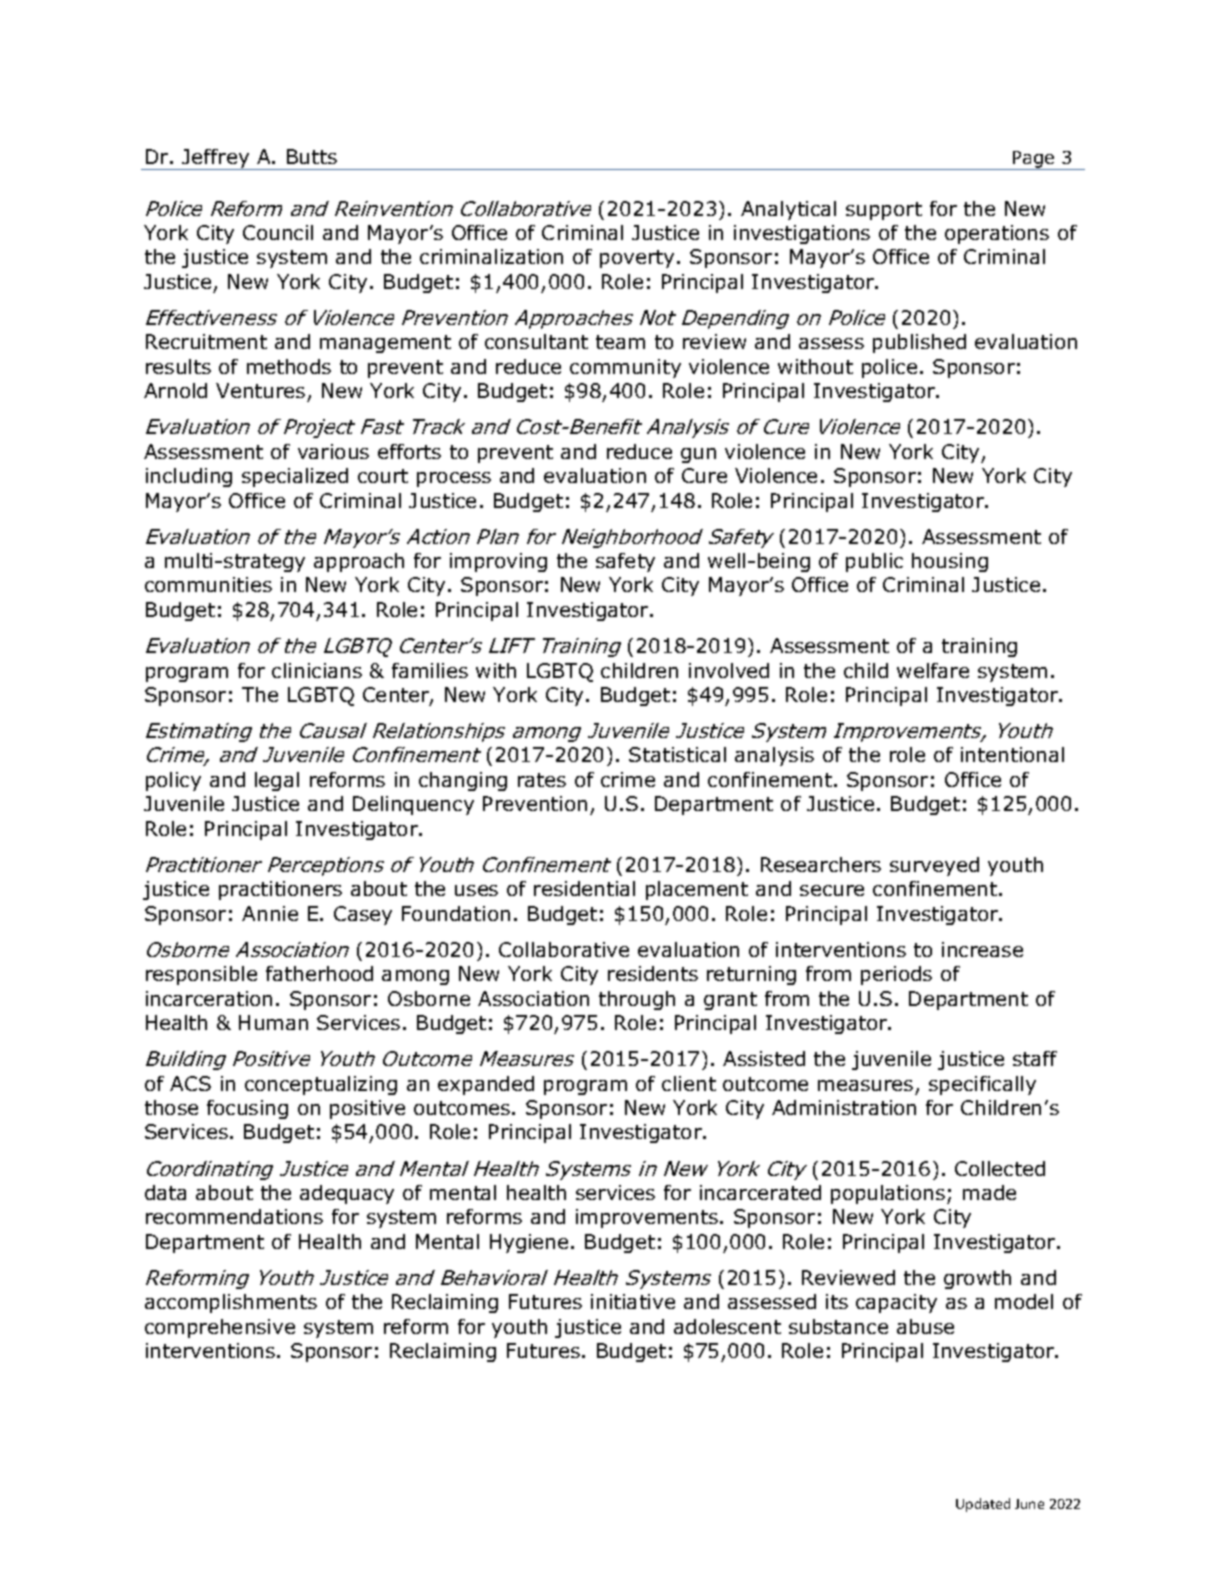 This screenshot has height=1586, width=1226. What do you see at coordinates (220, 1328) in the screenshot?
I see `comprehensive` at bounding box center [220, 1328].
